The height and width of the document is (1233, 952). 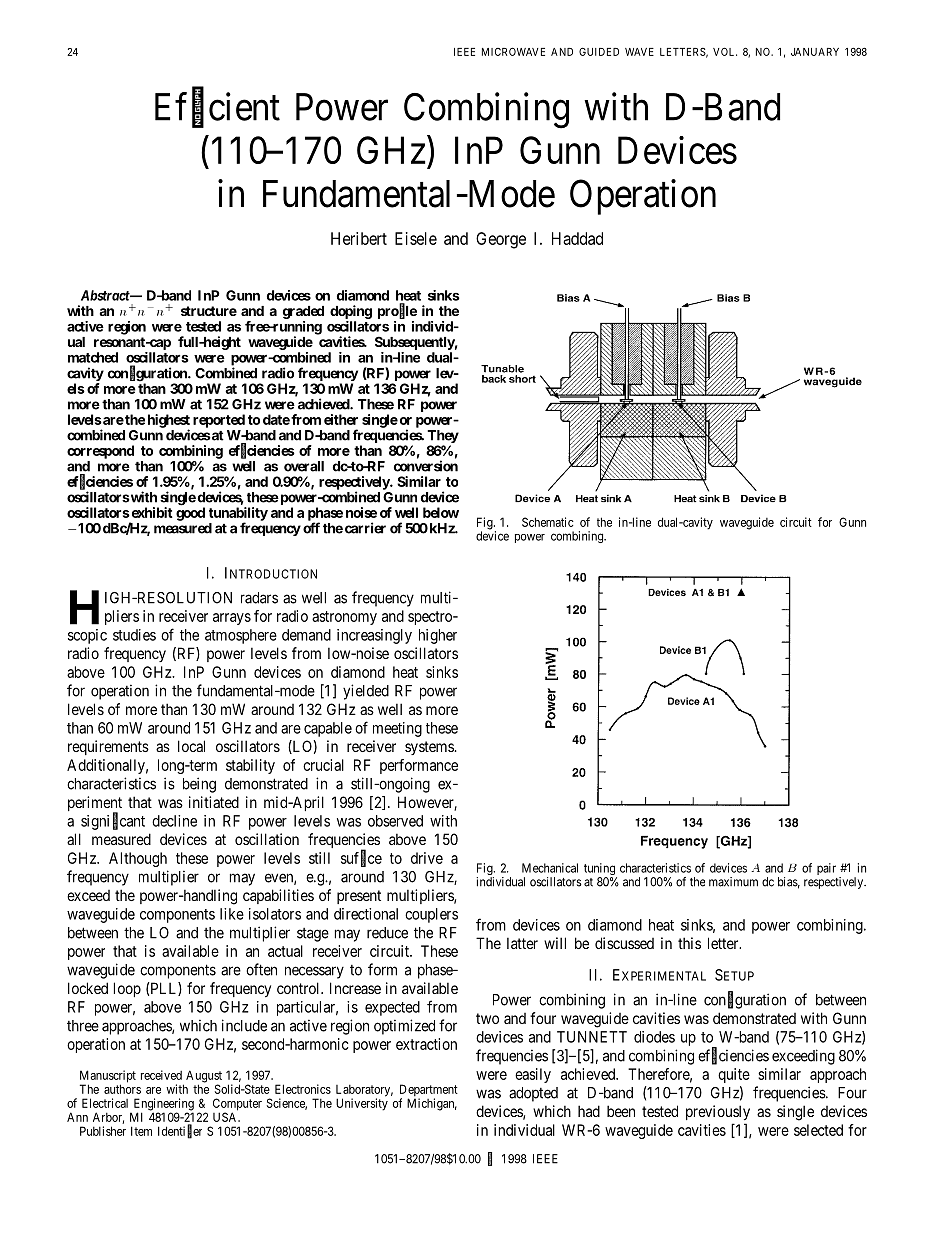 What do you see at coordinates (162, 1105) in the document?
I see `Engineering` at bounding box center [162, 1105].
